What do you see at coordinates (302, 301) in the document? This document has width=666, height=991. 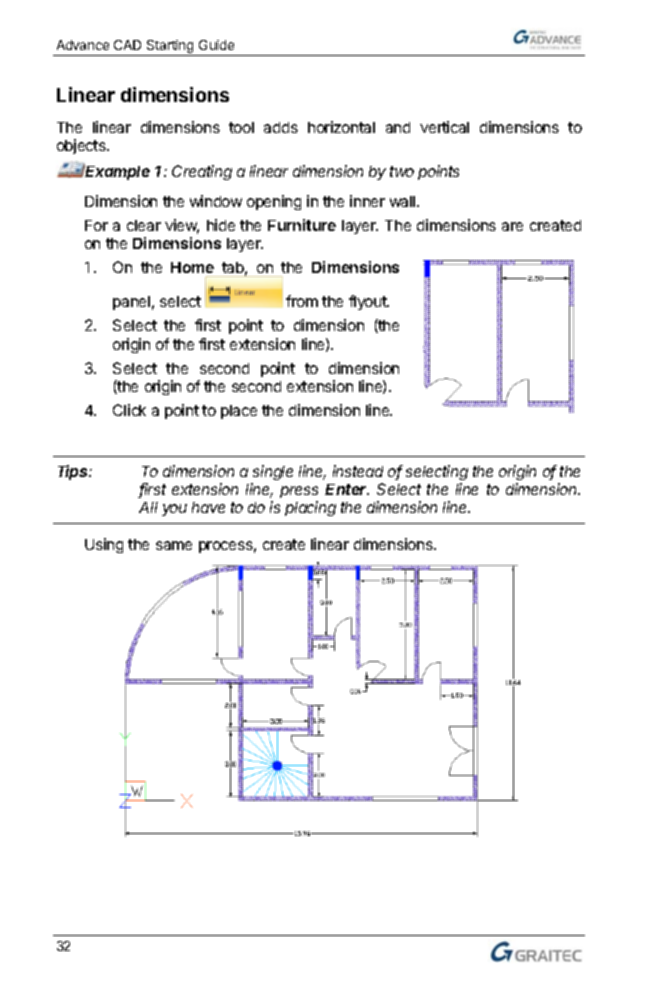 I see `from` at bounding box center [302, 301].
